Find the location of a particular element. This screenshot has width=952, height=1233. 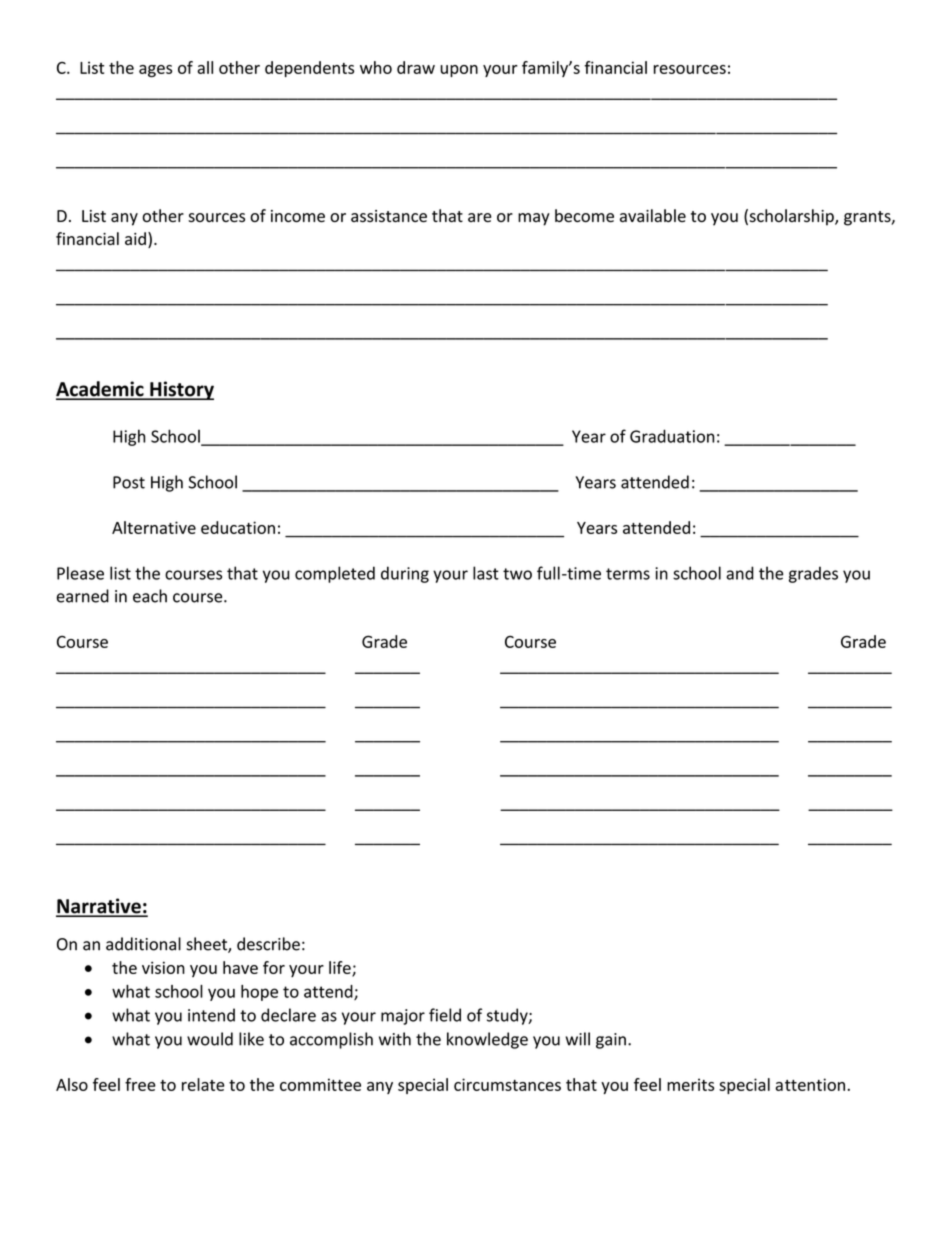

ages is located at coordinates (155, 71).
